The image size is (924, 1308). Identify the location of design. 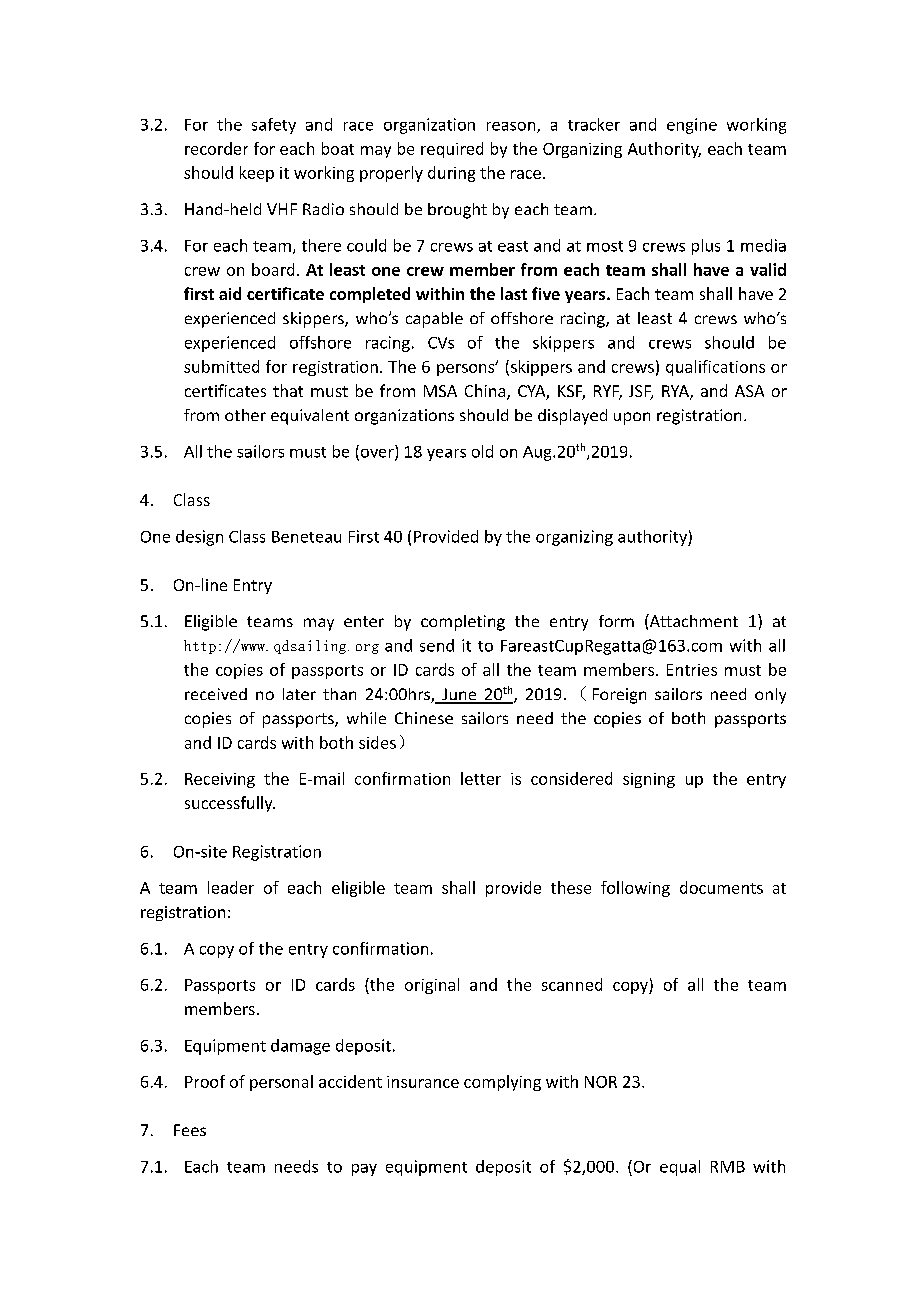
(199, 538).
